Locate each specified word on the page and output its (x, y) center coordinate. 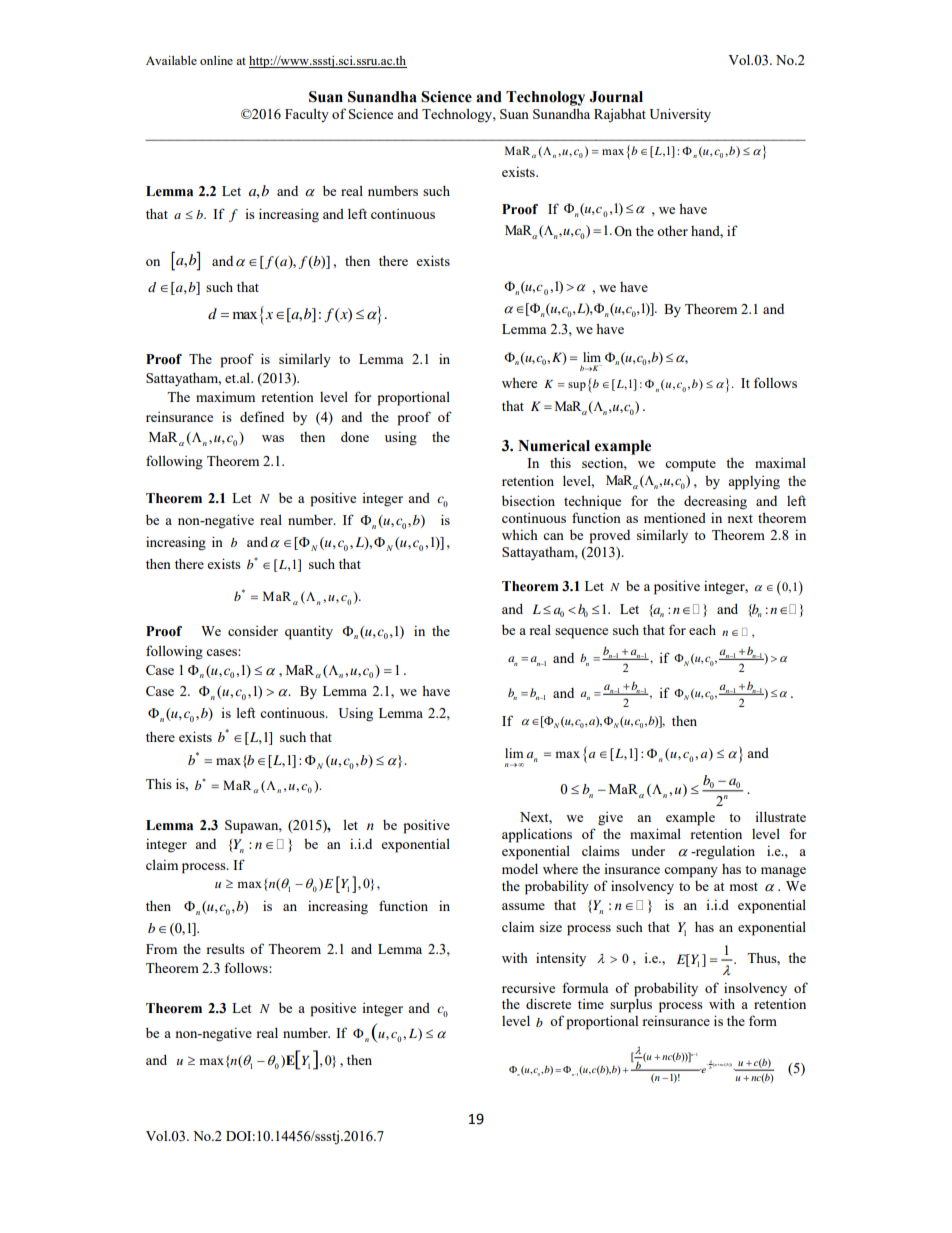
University (680, 115)
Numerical (554, 446)
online (216, 60)
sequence (581, 633)
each (702, 629)
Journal (616, 97)
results (225, 948)
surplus (631, 1005)
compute (690, 465)
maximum (225, 396)
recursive (528, 987)
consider (253, 631)
